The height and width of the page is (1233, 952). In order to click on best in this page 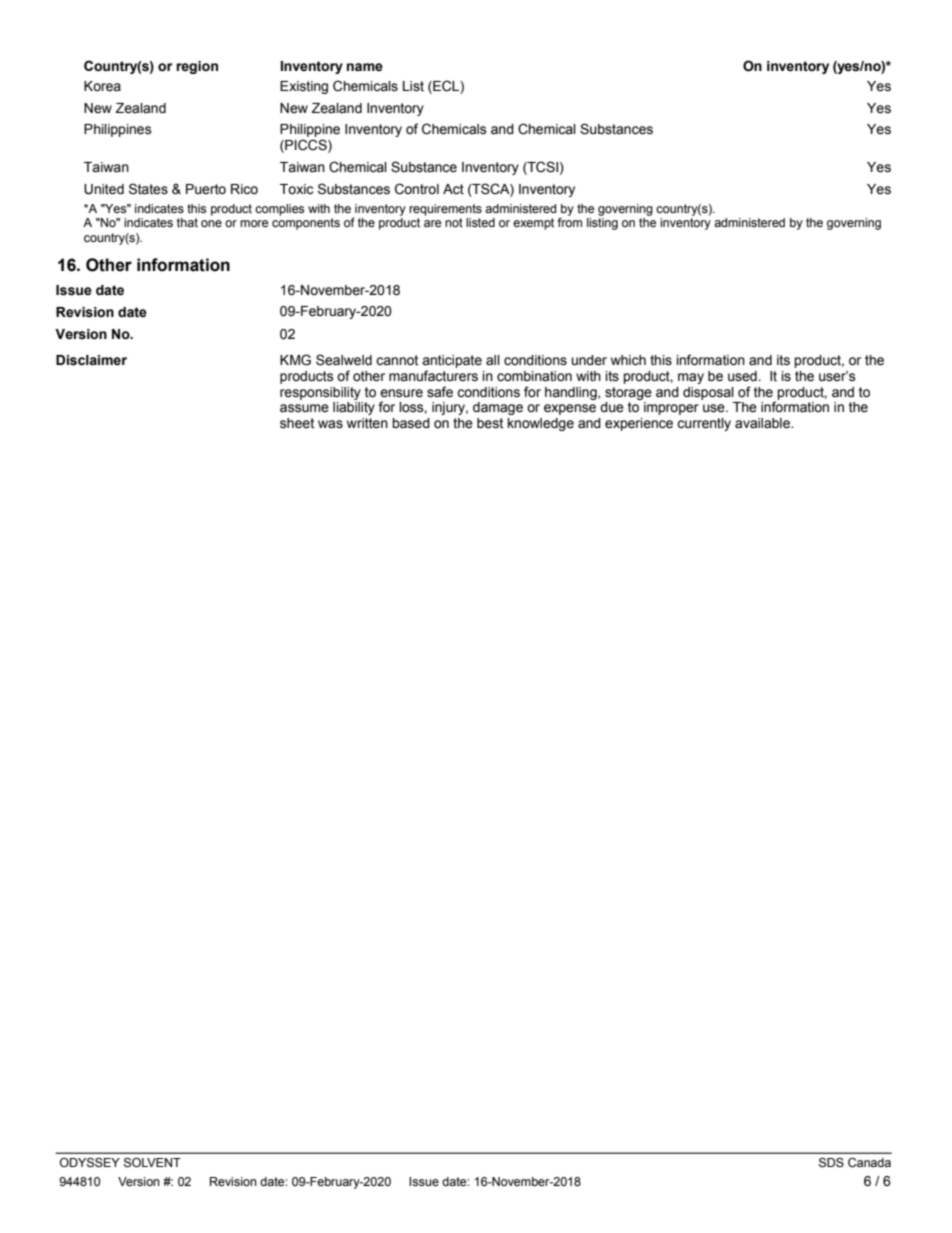, I will do `click(490, 423)`.
